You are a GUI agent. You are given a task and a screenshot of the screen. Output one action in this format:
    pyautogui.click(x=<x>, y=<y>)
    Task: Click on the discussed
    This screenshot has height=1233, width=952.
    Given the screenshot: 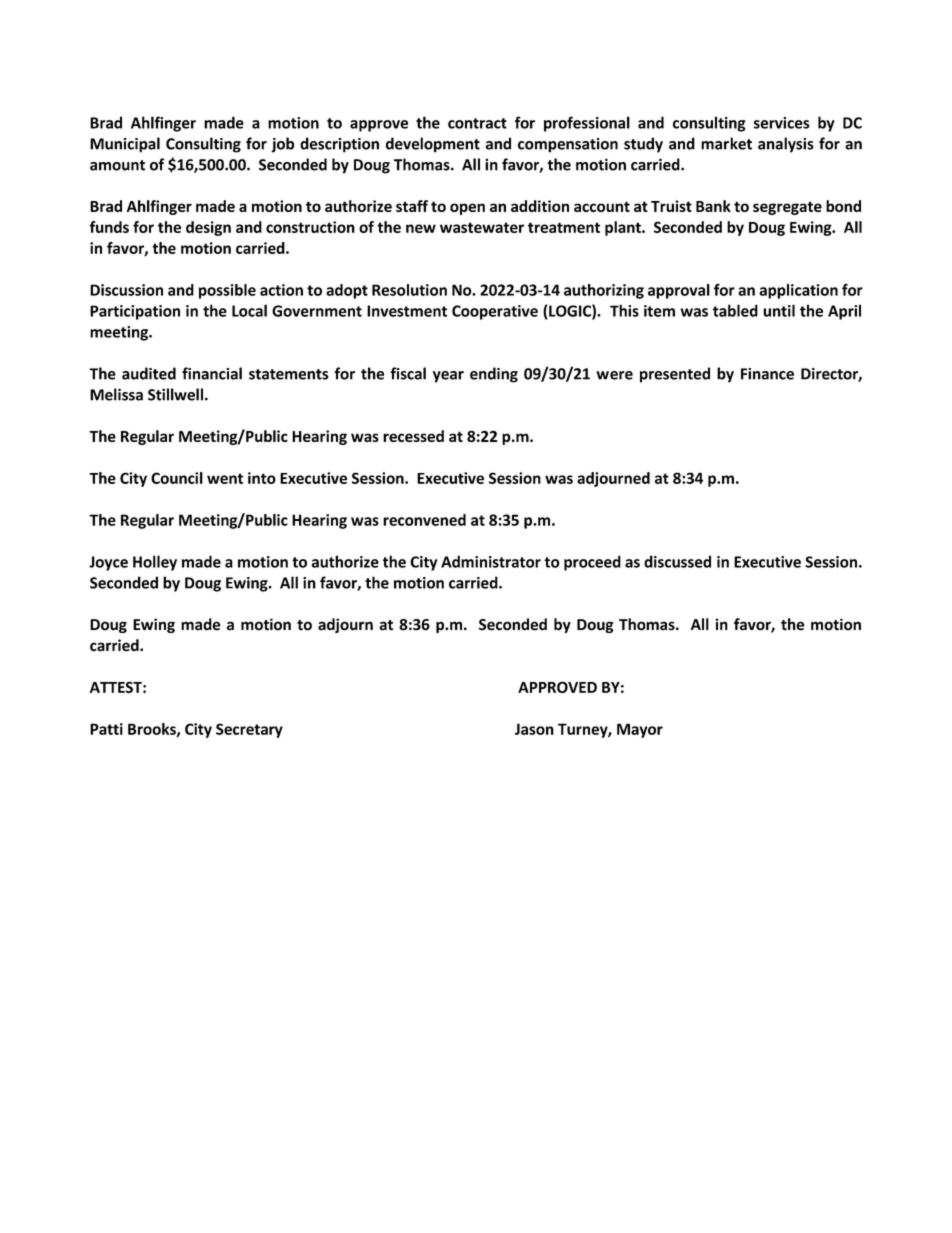 What is the action you would take?
    pyautogui.click(x=677, y=561)
